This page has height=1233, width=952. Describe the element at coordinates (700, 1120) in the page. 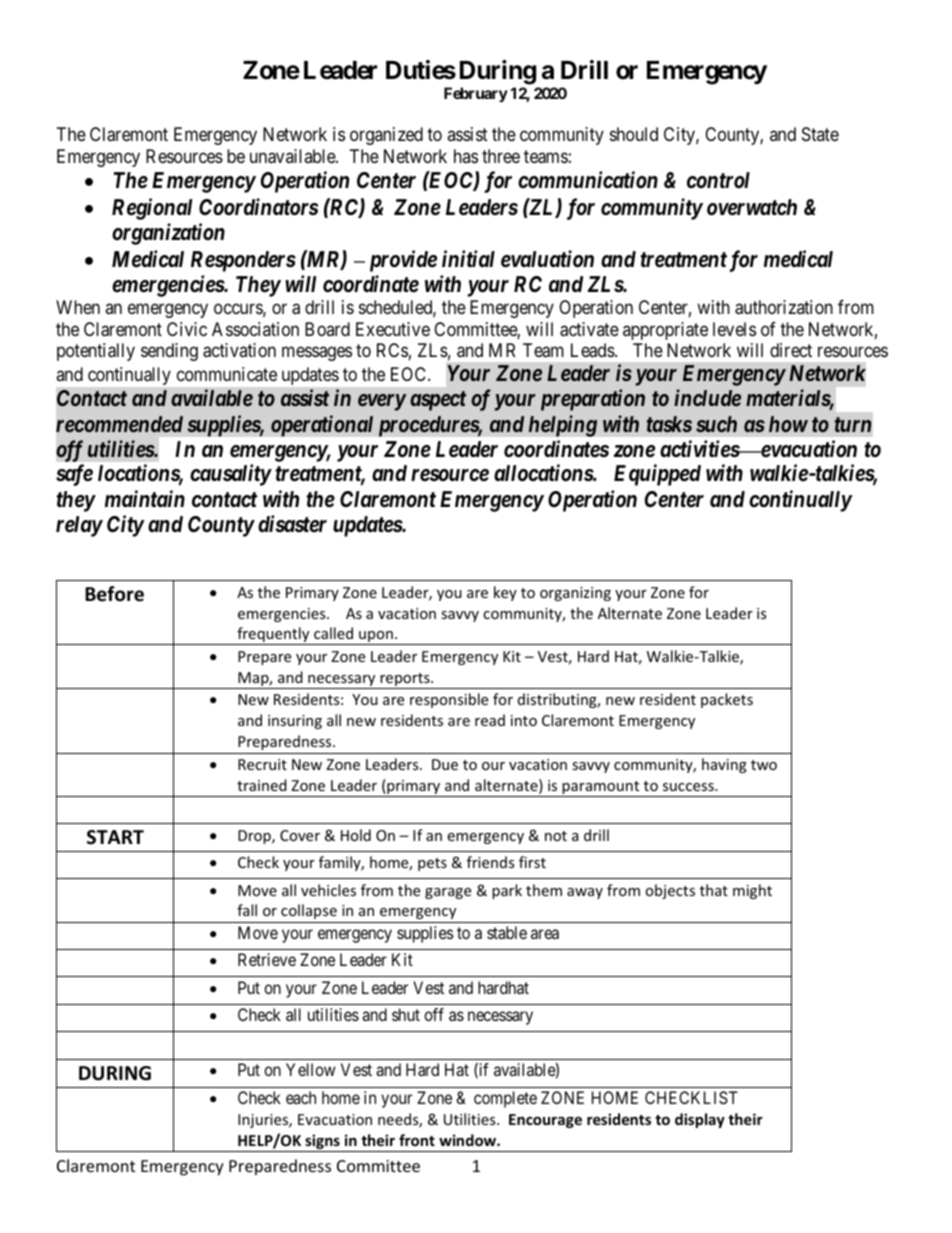

I see `display` at that location.
